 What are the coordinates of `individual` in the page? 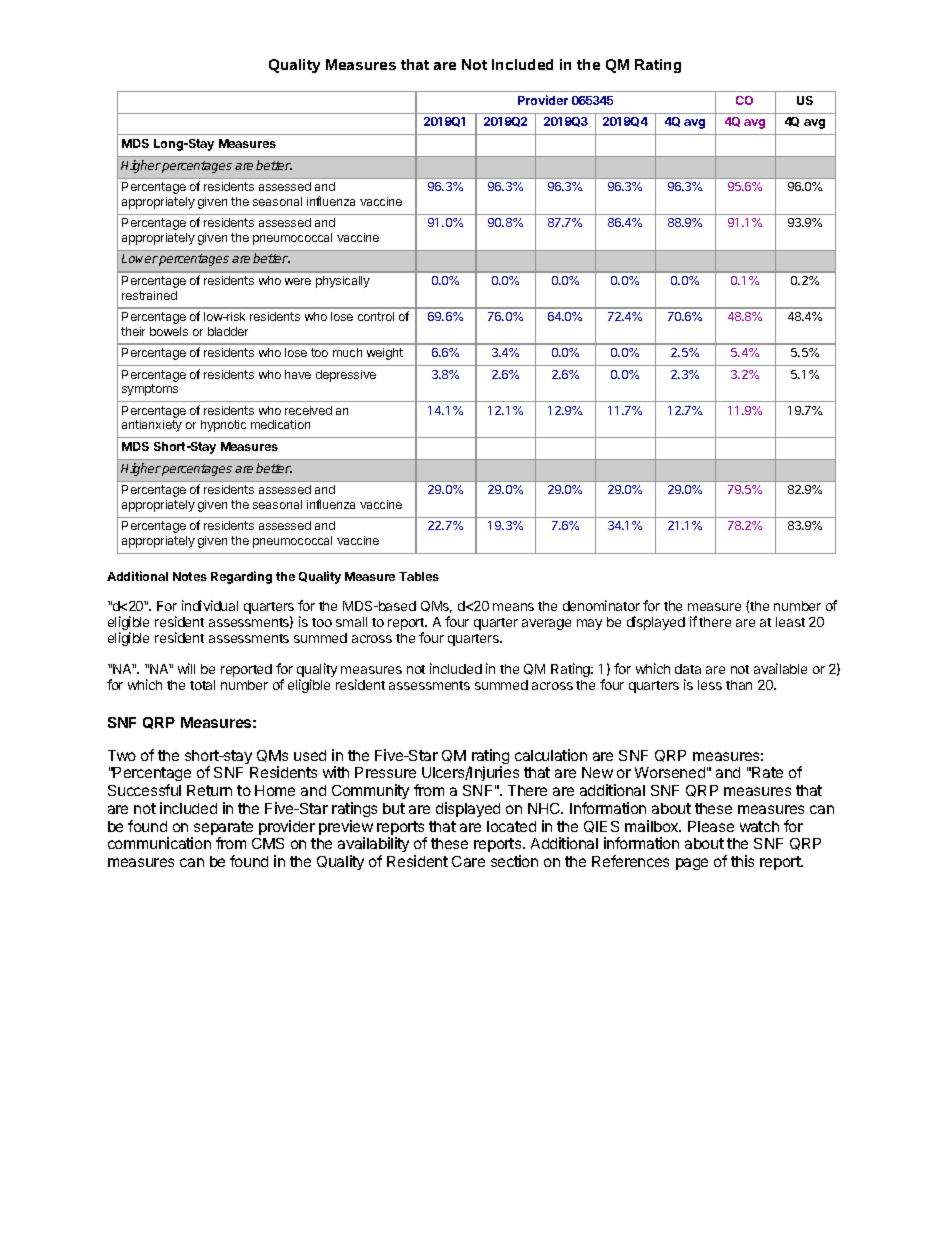 It's located at (210, 605).
